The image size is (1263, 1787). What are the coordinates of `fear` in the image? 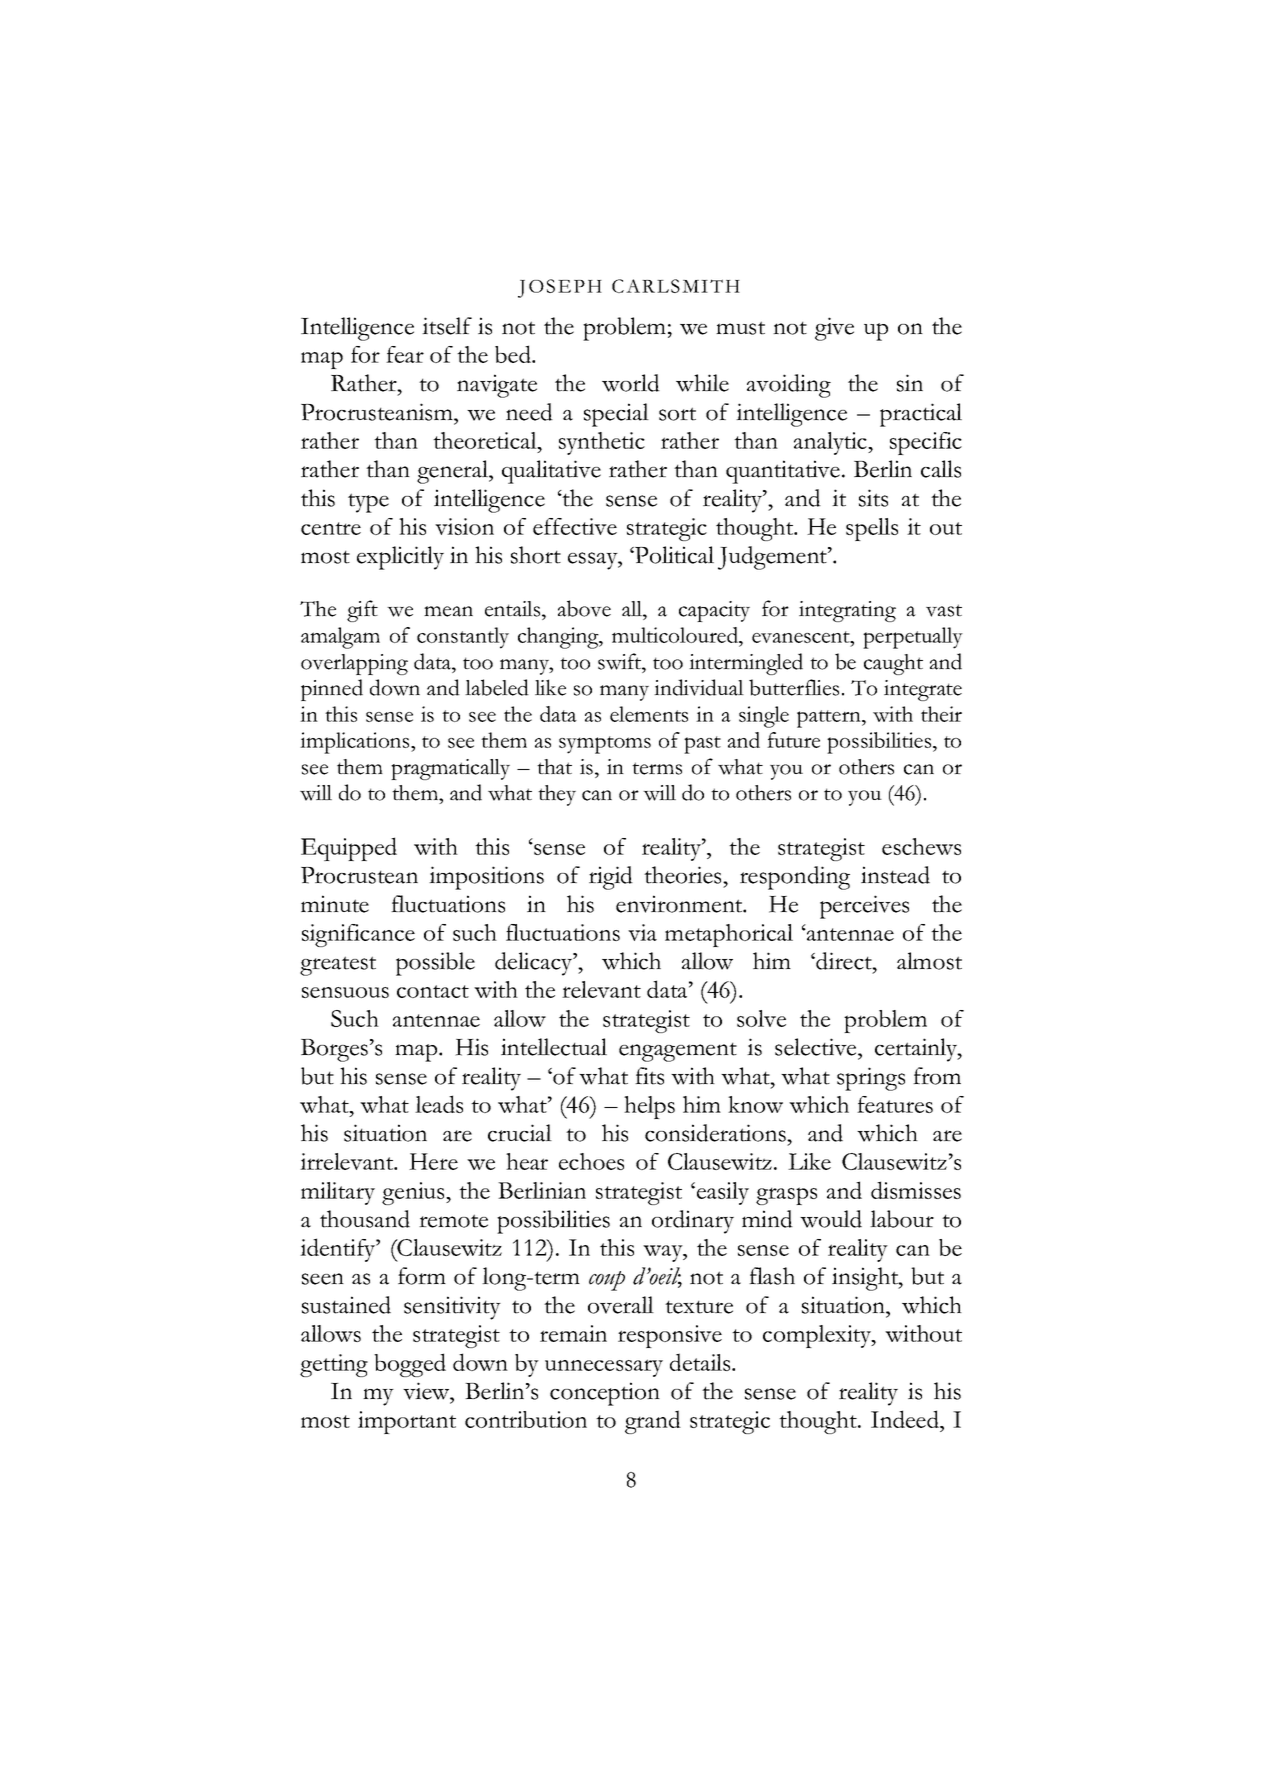 It's located at (405, 354).
